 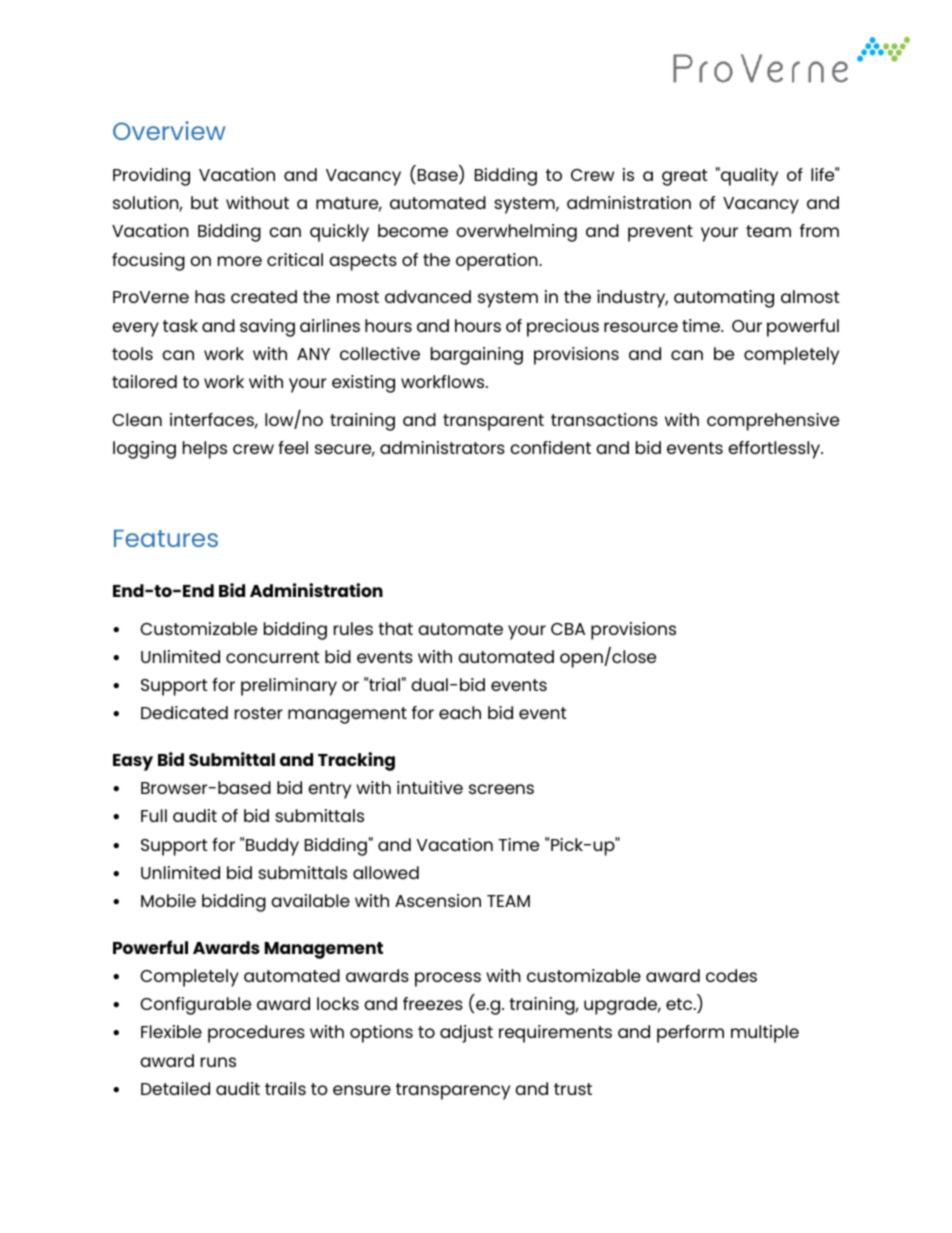 I want to click on administrators, so click(x=442, y=447).
